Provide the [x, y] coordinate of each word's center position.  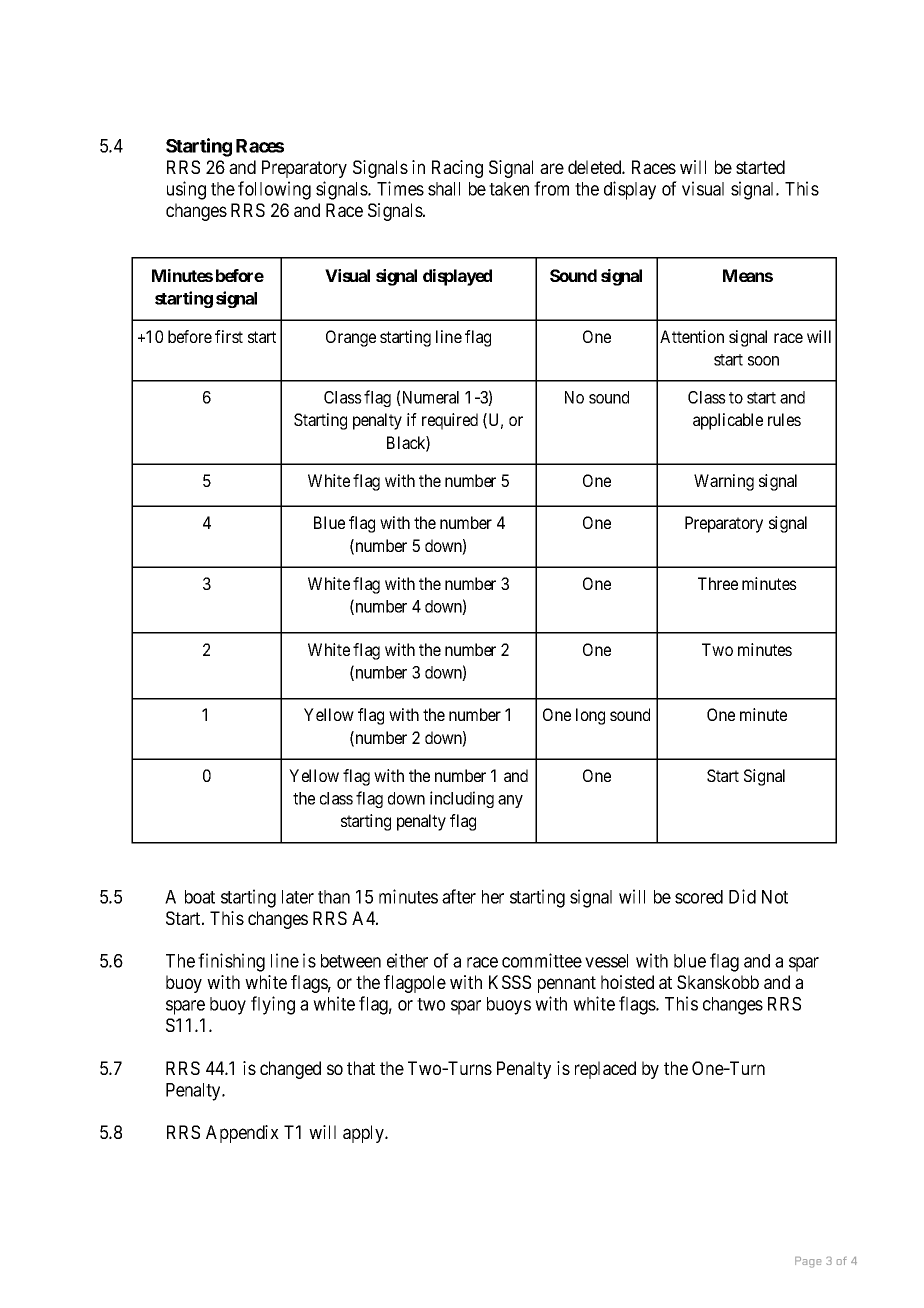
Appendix [242, 1134]
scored [699, 897]
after [459, 896]
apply [364, 1134]
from [551, 188]
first [229, 336]
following [274, 190]
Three [718, 583]
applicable [728, 421]
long [590, 716]
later [298, 897]
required [450, 421]
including [462, 799]
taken [509, 189]
